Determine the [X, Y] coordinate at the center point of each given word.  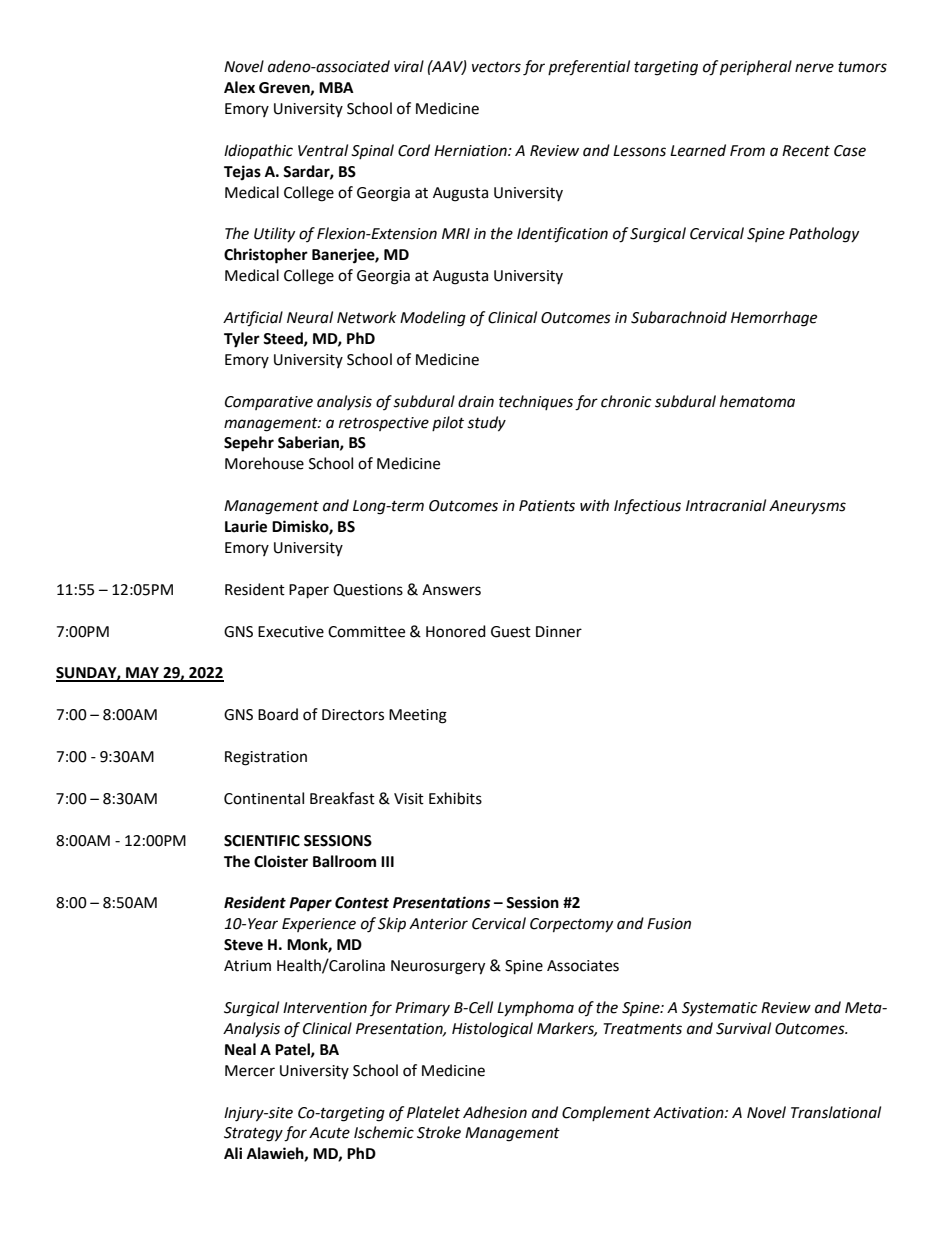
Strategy [253, 1134]
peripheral [756, 68]
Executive [291, 632]
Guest [511, 632]
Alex [239, 87]
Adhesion [495, 1112]
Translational [836, 1112]
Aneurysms [807, 507]
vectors [496, 67]
